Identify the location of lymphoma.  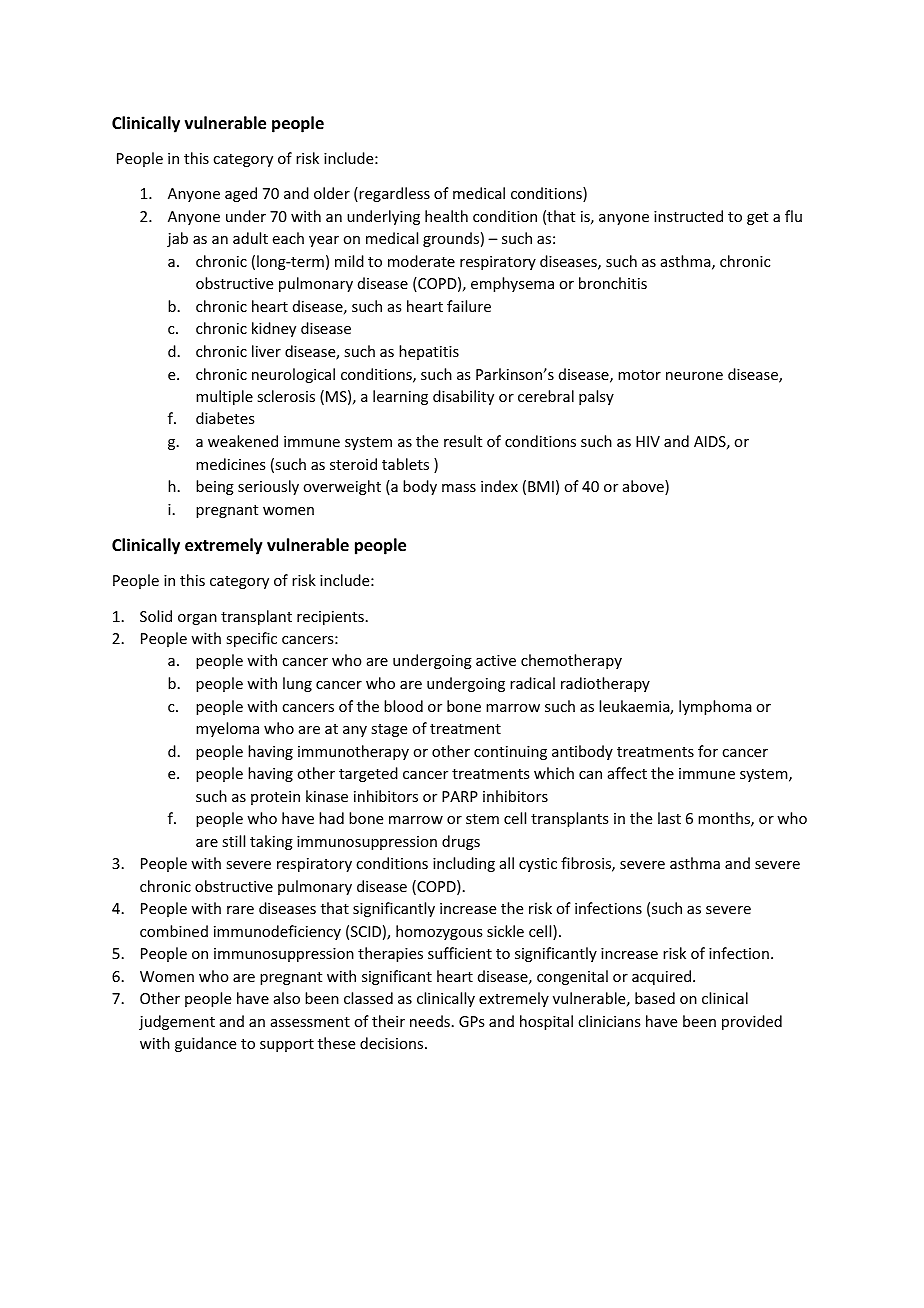
(715, 707).
